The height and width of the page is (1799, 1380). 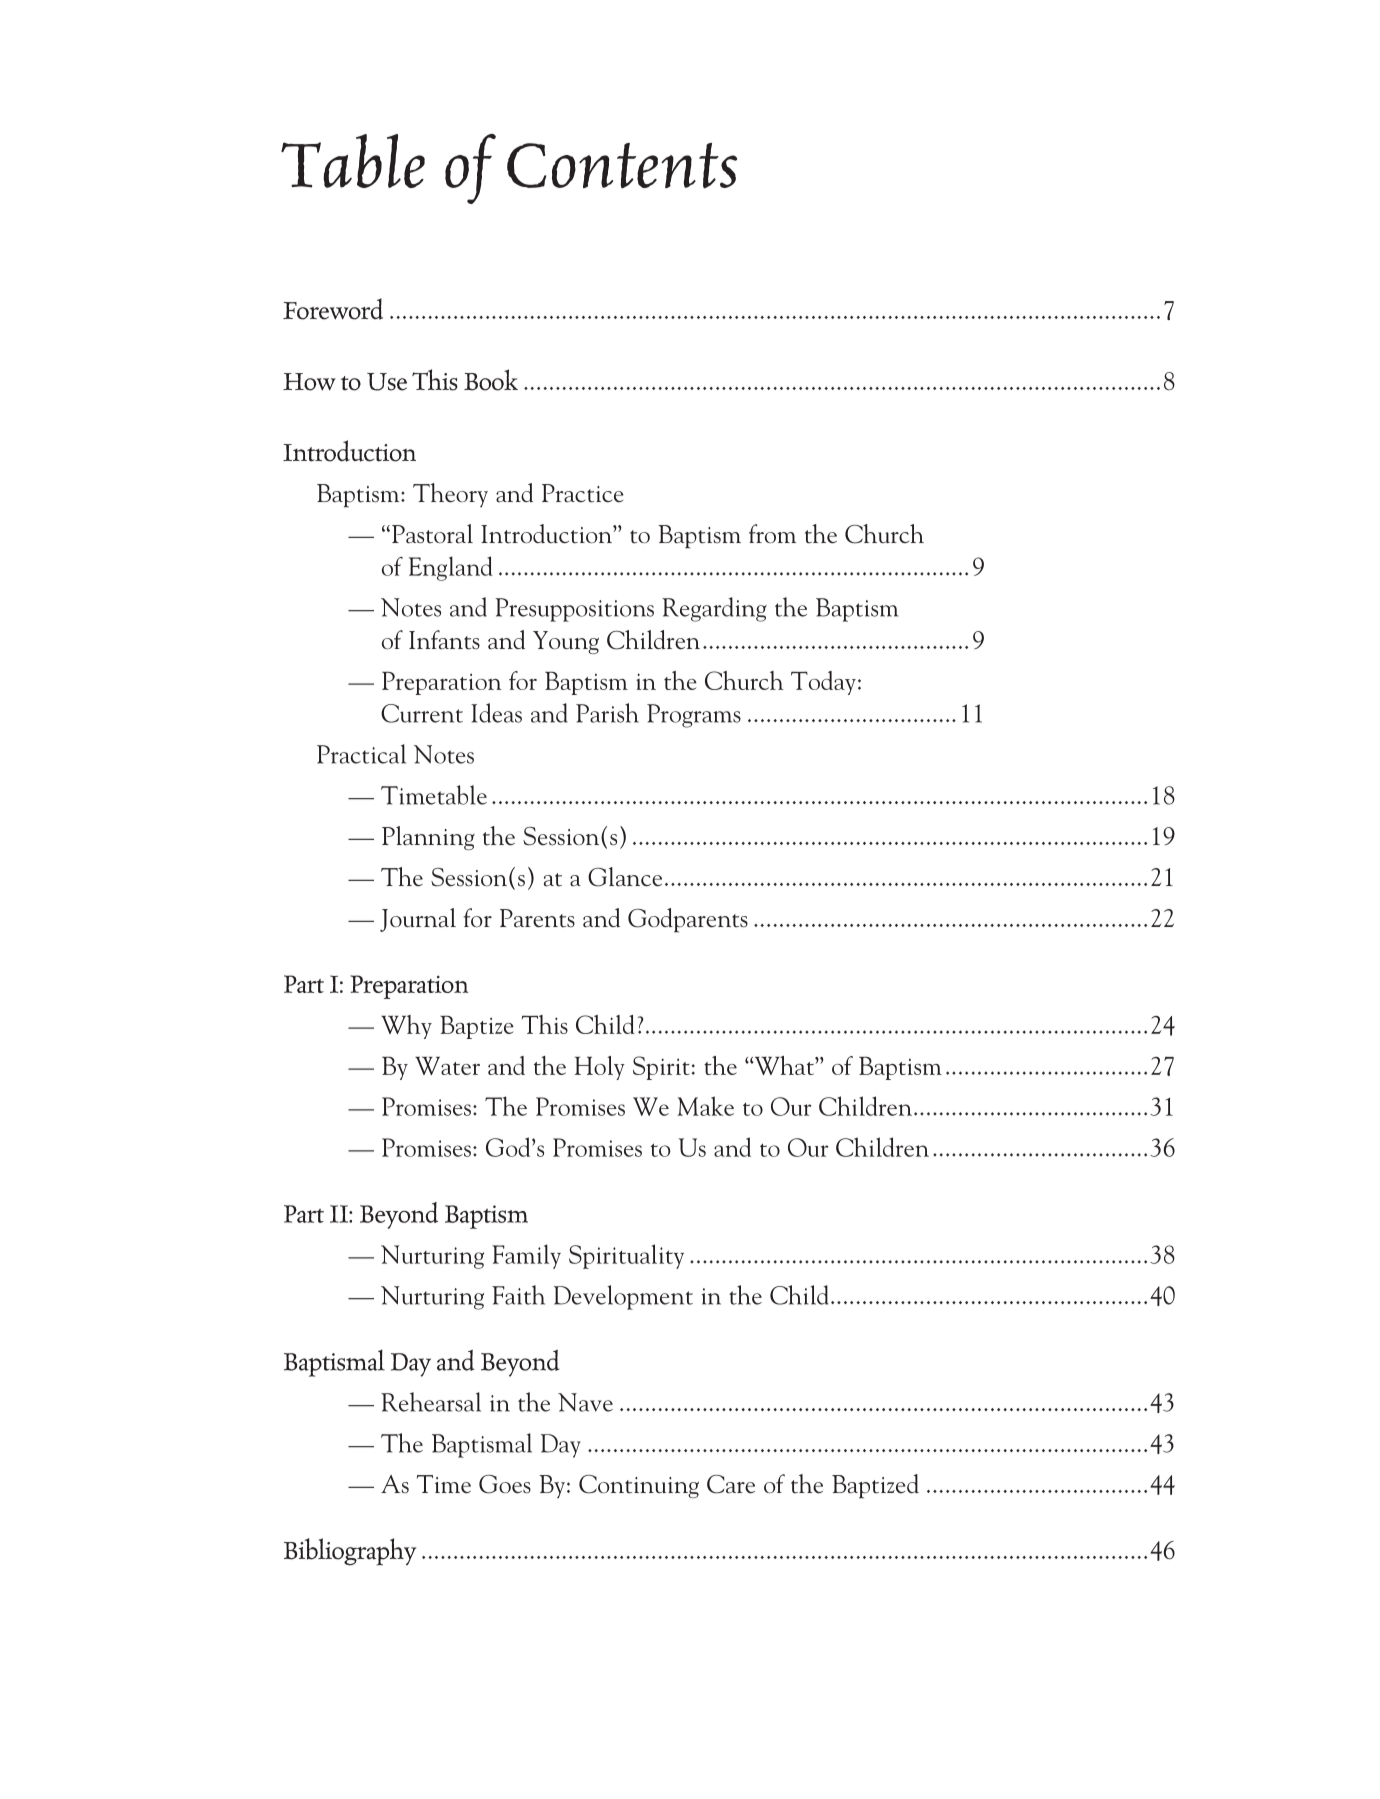 I want to click on Young, so click(x=566, y=642).
